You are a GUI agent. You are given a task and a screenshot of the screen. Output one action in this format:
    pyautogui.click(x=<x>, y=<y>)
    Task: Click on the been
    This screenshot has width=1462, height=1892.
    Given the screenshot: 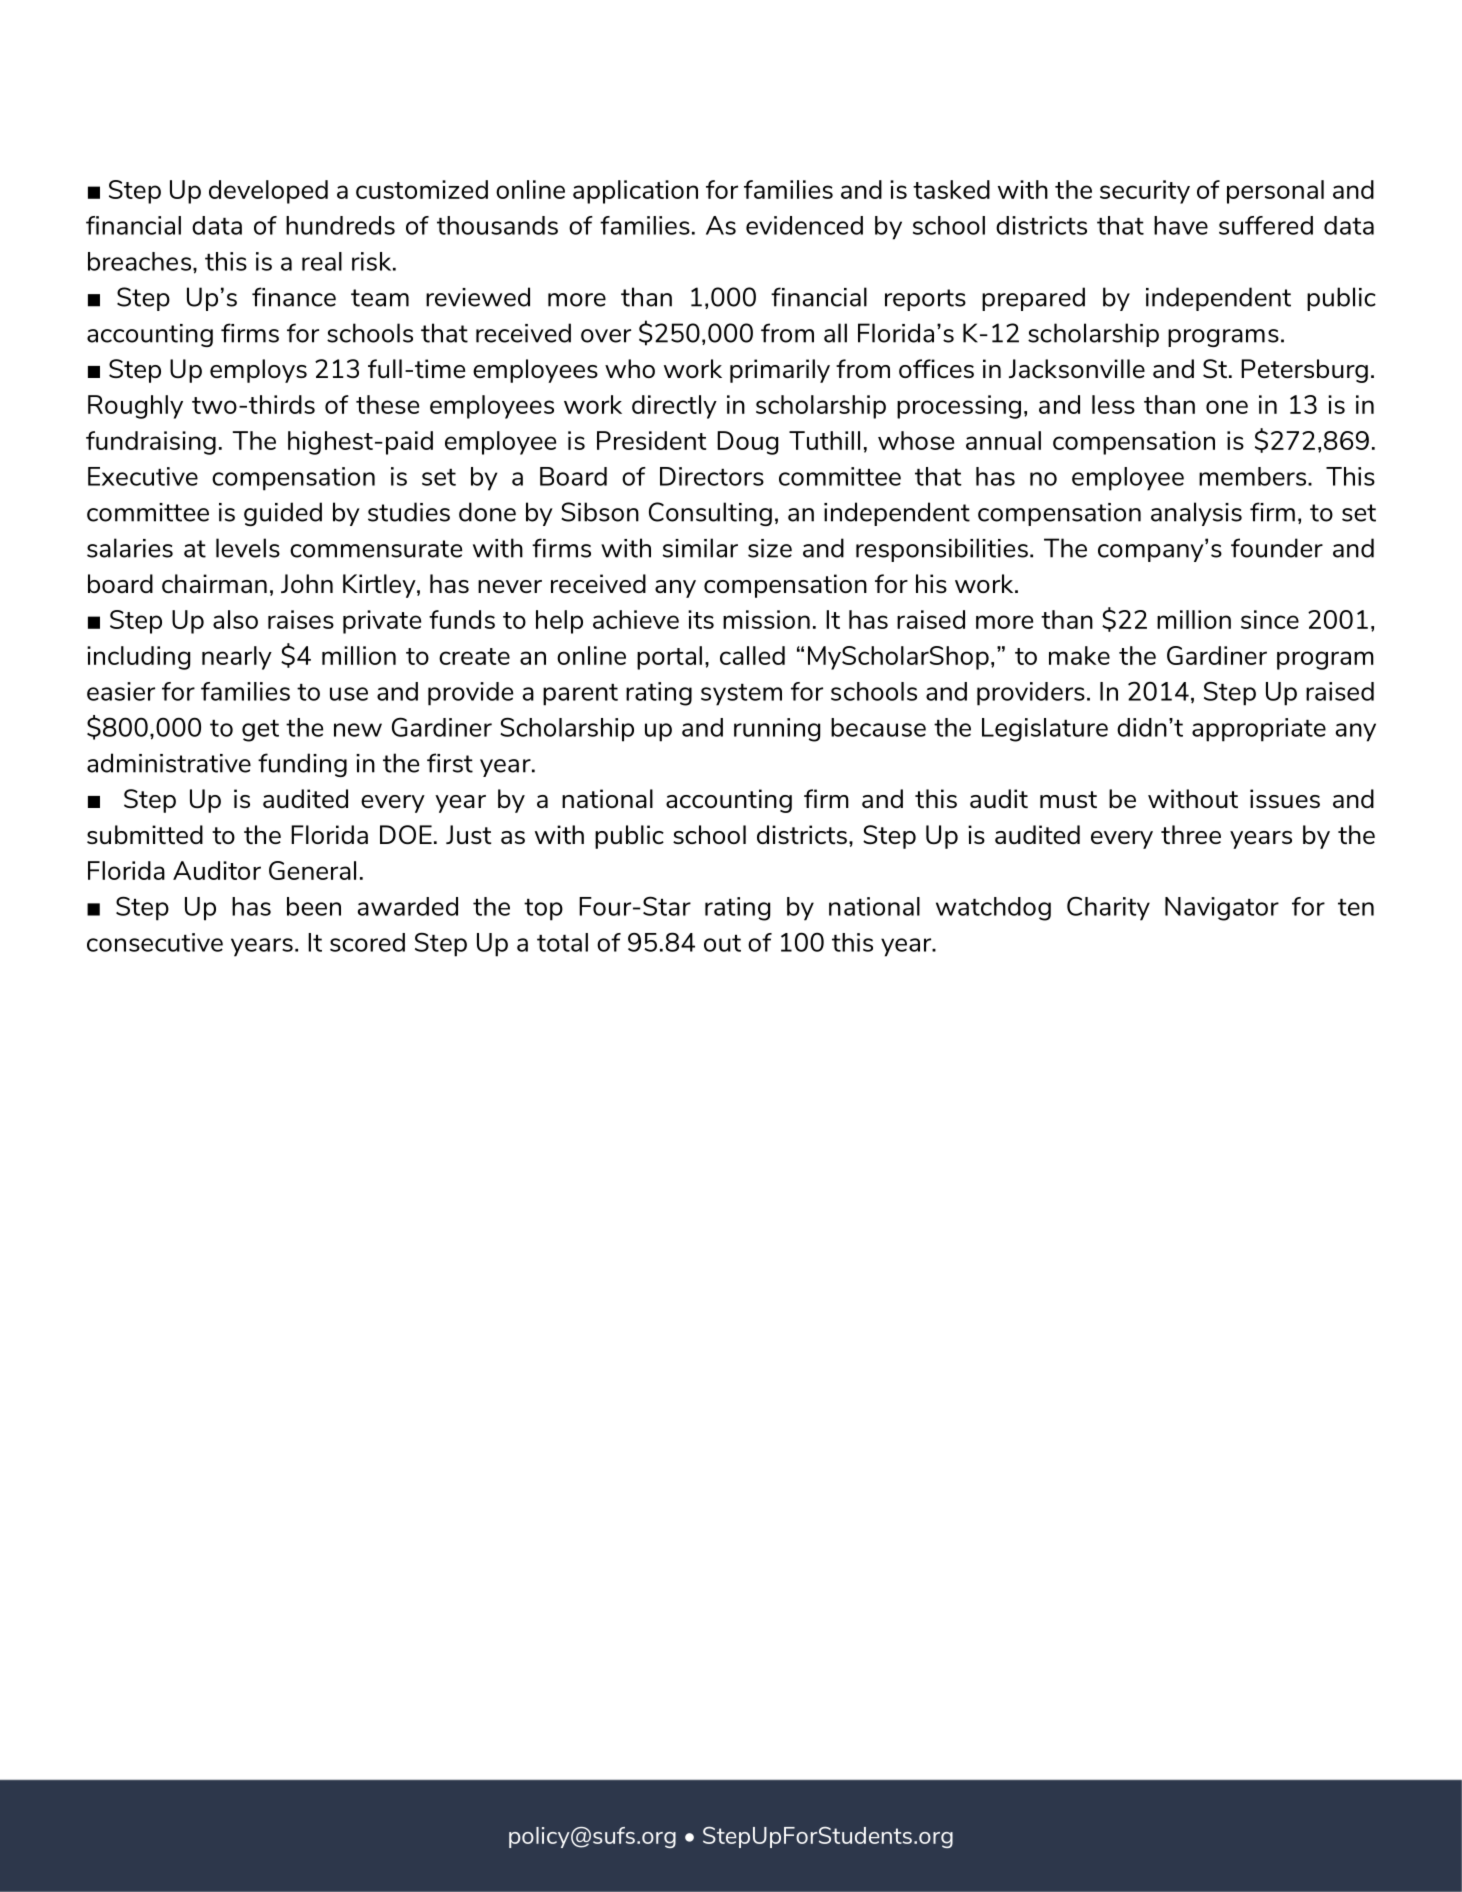 What is the action you would take?
    pyautogui.click(x=314, y=906)
